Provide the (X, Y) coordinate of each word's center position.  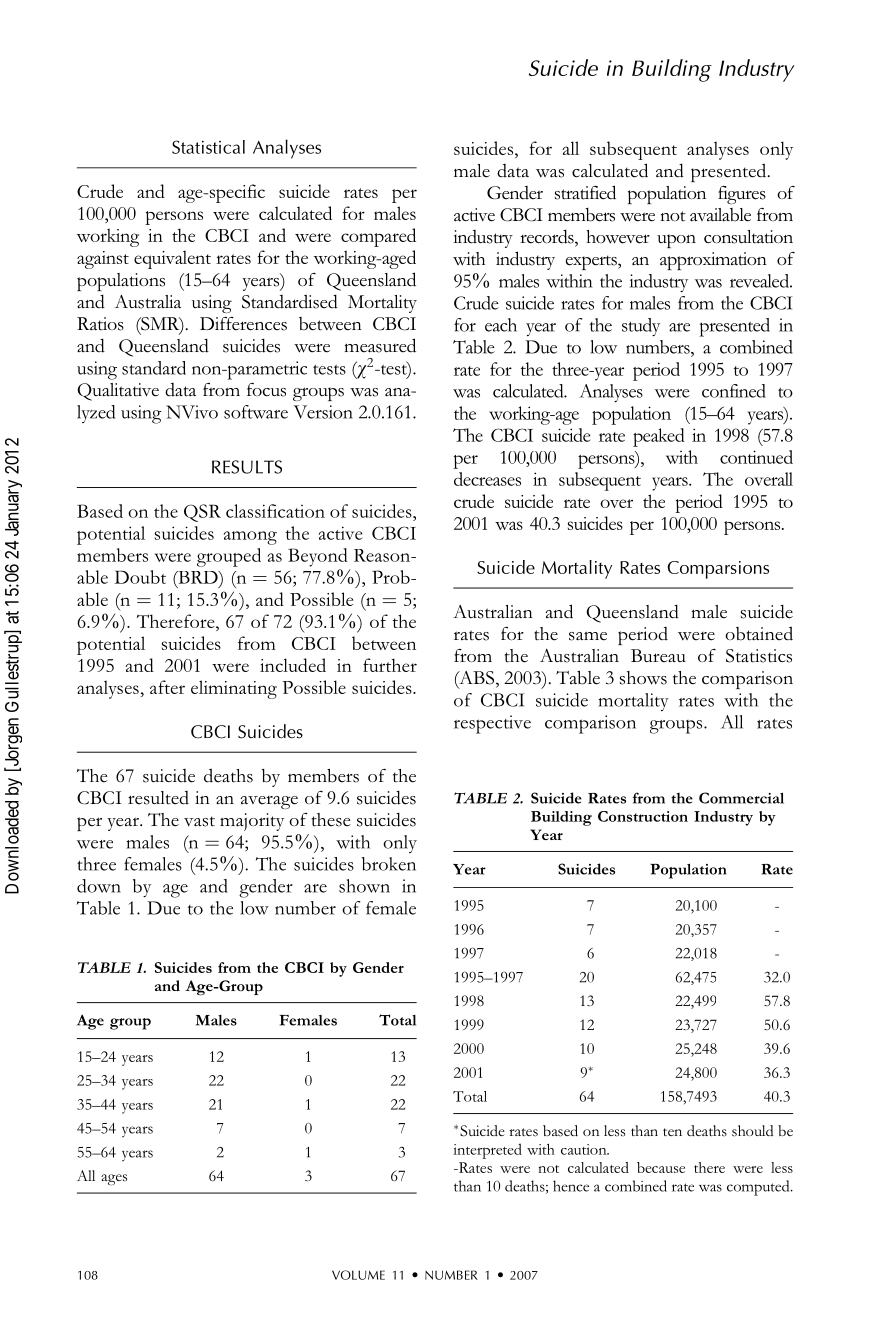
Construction (643, 816)
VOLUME (358, 1275)
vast (199, 821)
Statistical (208, 147)
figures (742, 195)
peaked (659, 437)
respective (492, 724)
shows (643, 678)
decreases (487, 479)
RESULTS (247, 467)
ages (114, 1180)
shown (364, 886)
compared (378, 237)
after (167, 687)
